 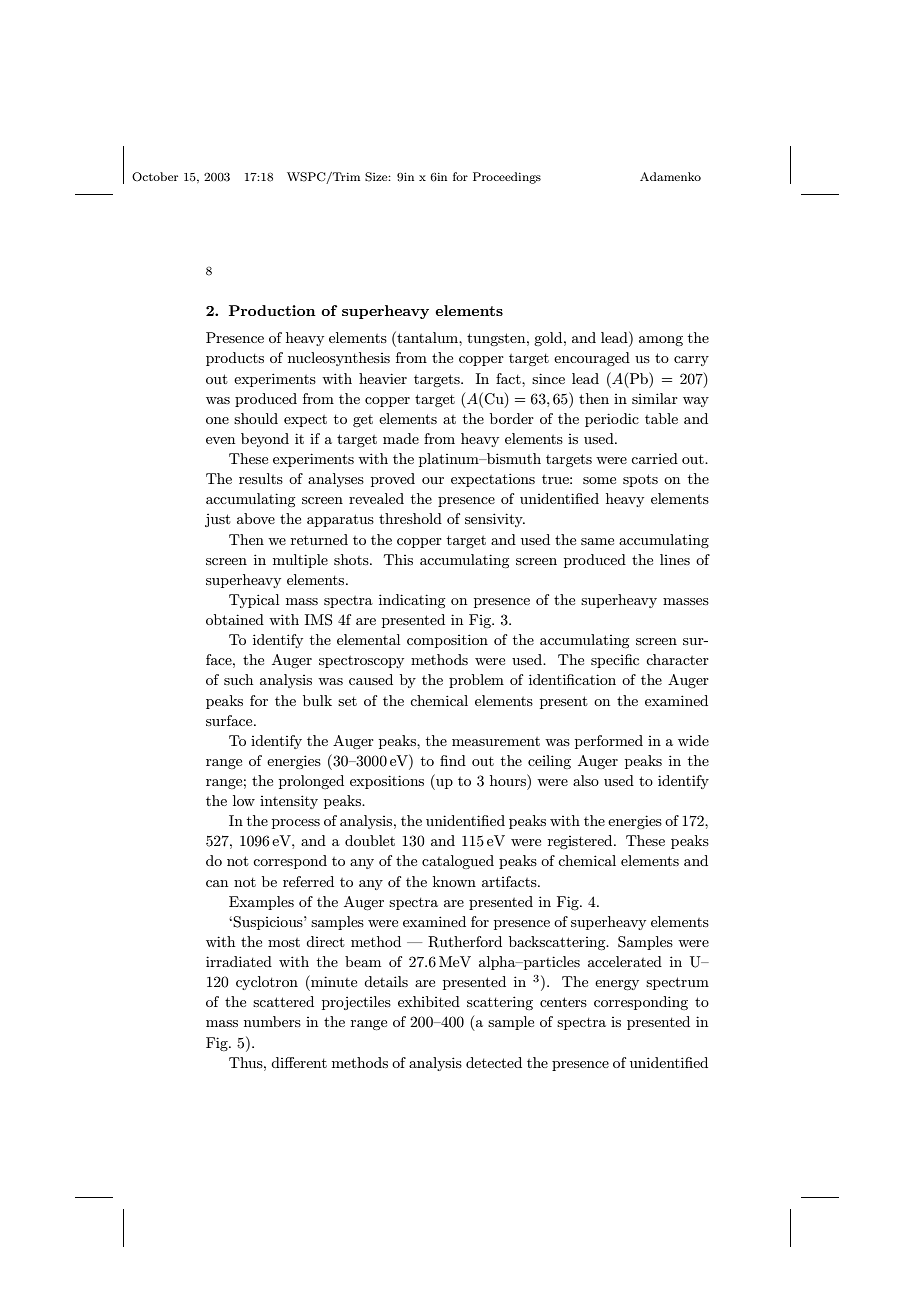 What do you see at coordinates (429, 1001) in the screenshot?
I see `exhibited` at bounding box center [429, 1001].
